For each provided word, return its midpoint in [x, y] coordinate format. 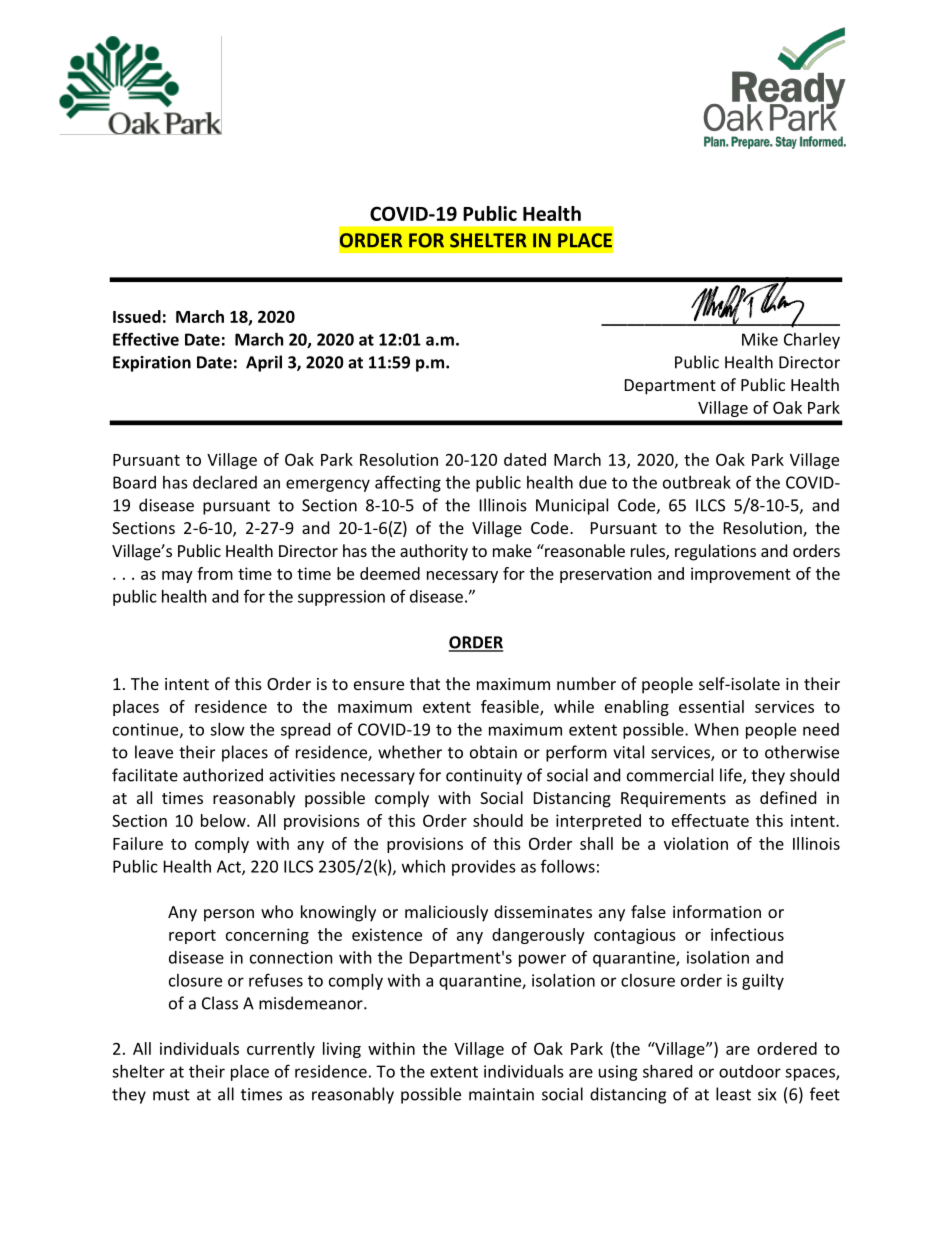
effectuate [710, 820]
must [171, 1095]
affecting [408, 483]
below [224, 820]
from [215, 573]
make [512, 550]
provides [484, 868]
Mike [760, 339]
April [264, 363]
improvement [741, 575]
